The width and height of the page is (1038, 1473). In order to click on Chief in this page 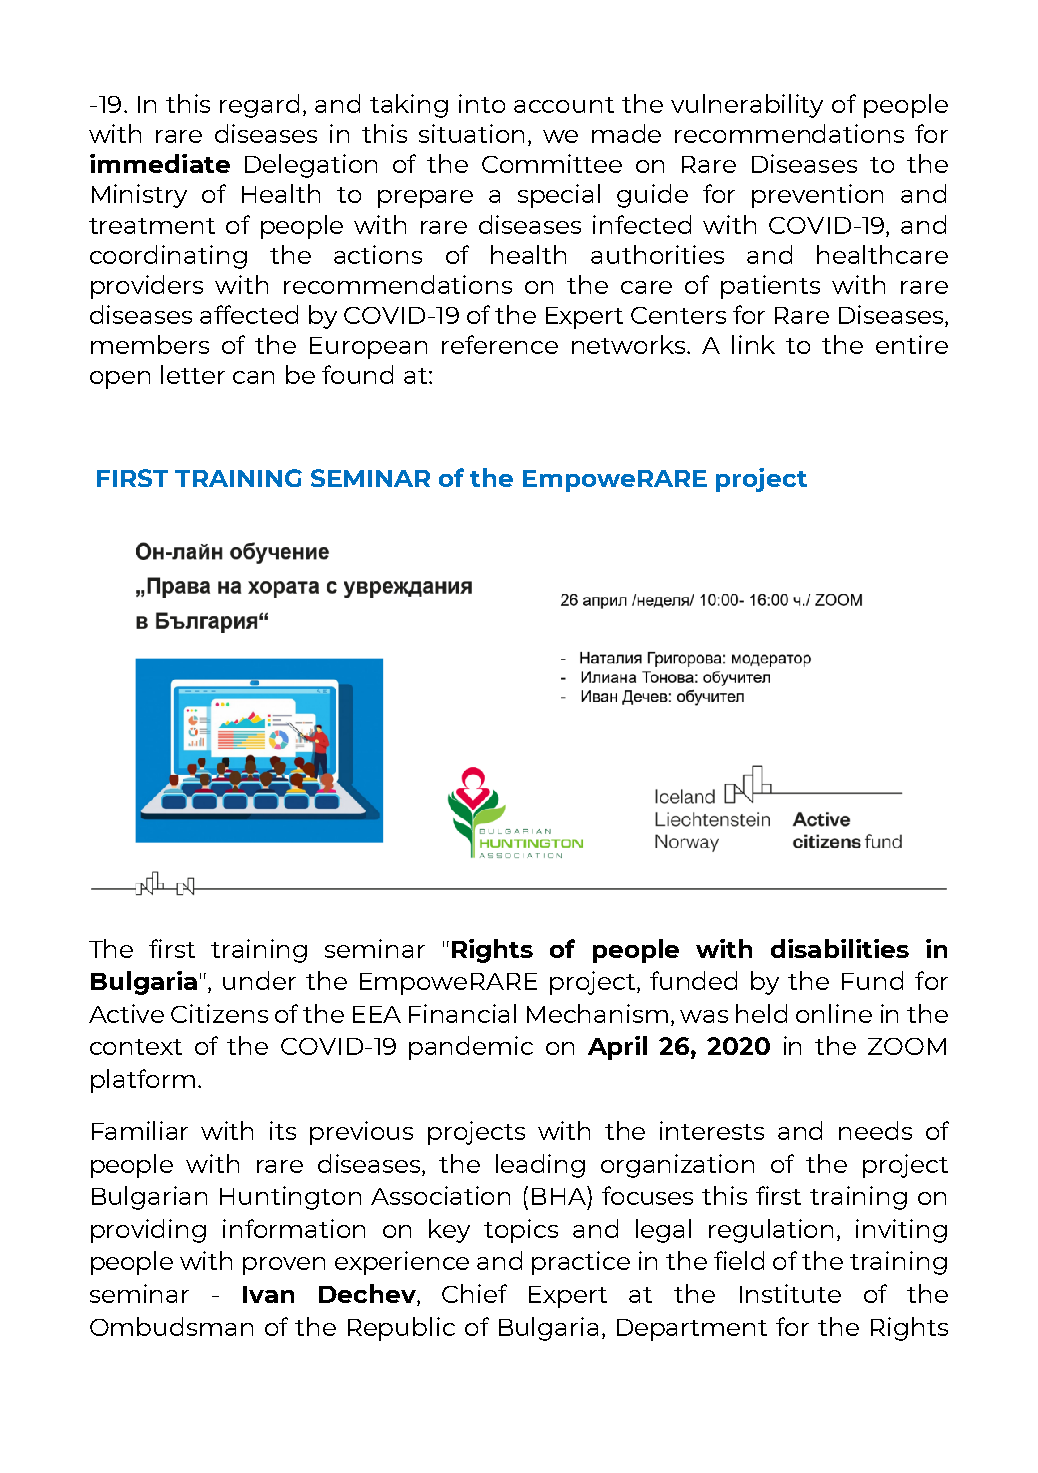, I will do `click(474, 1293)`.
